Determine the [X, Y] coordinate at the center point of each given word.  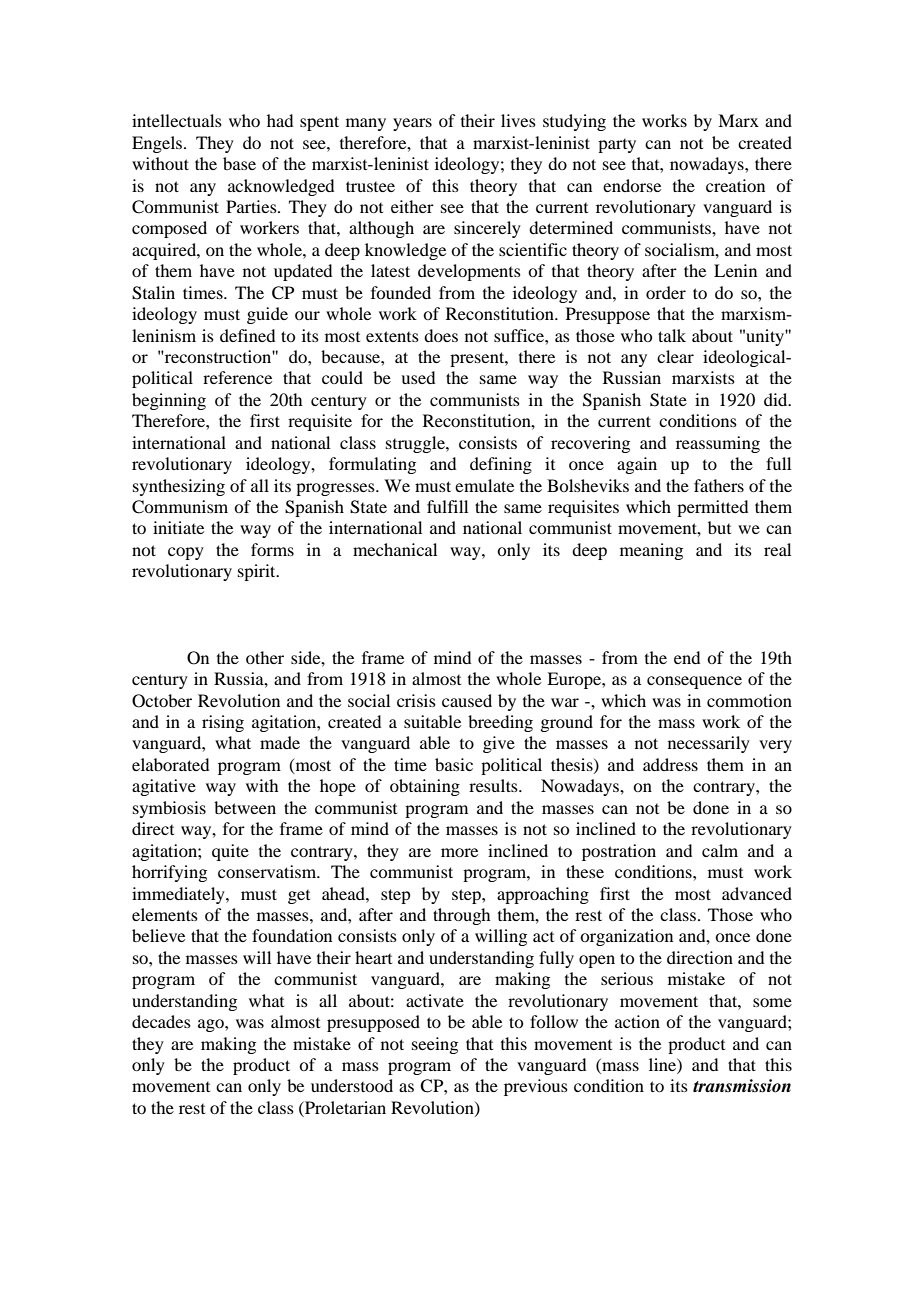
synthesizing [179, 487]
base [239, 163]
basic [454, 764]
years [412, 124]
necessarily [709, 744]
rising [223, 723]
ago [212, 1025]
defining [501, 465]
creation [735, 185]
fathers [719, 485]
